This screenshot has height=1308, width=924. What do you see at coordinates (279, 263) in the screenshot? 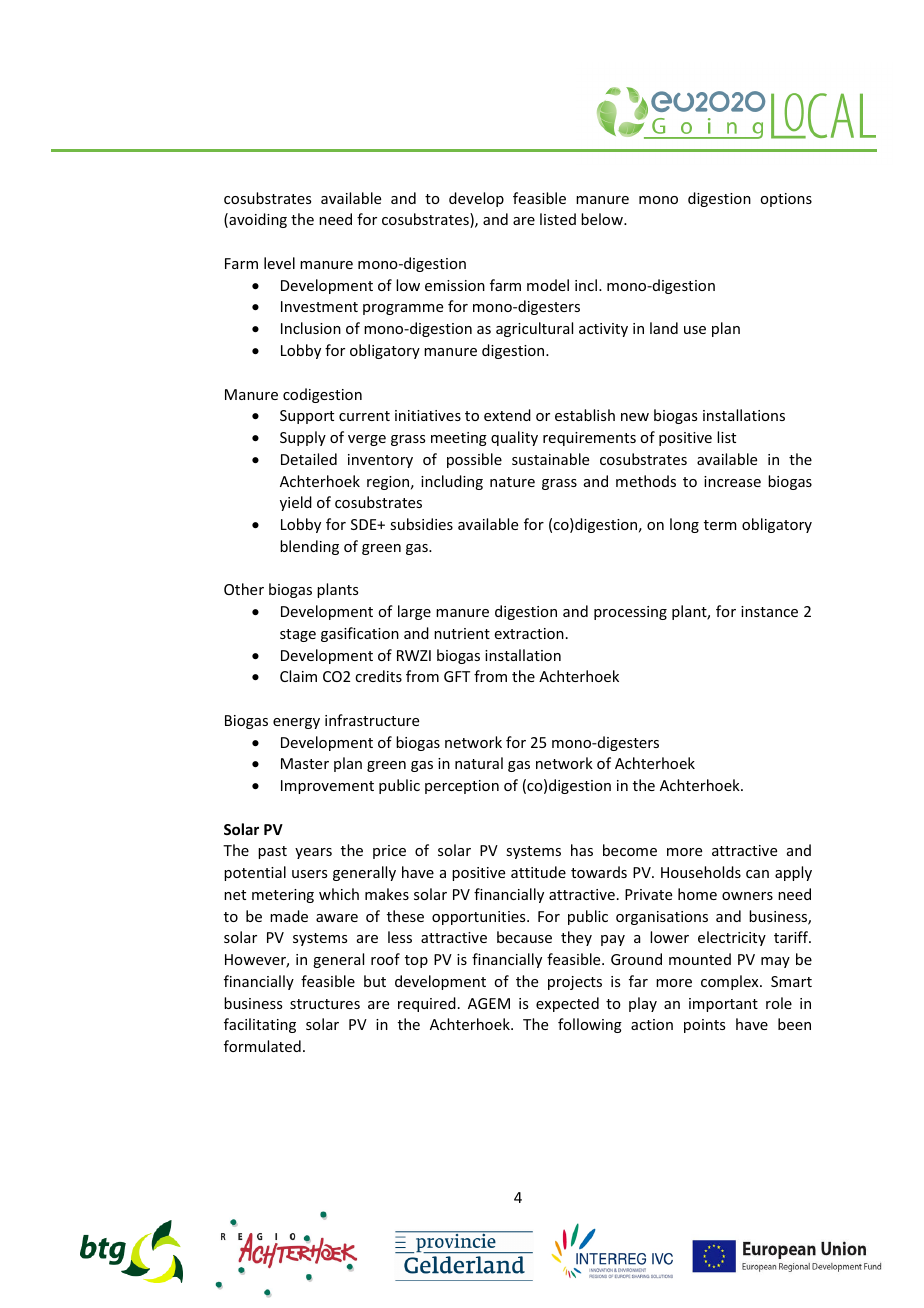
I see `level` at bounding box center [279, 263].
